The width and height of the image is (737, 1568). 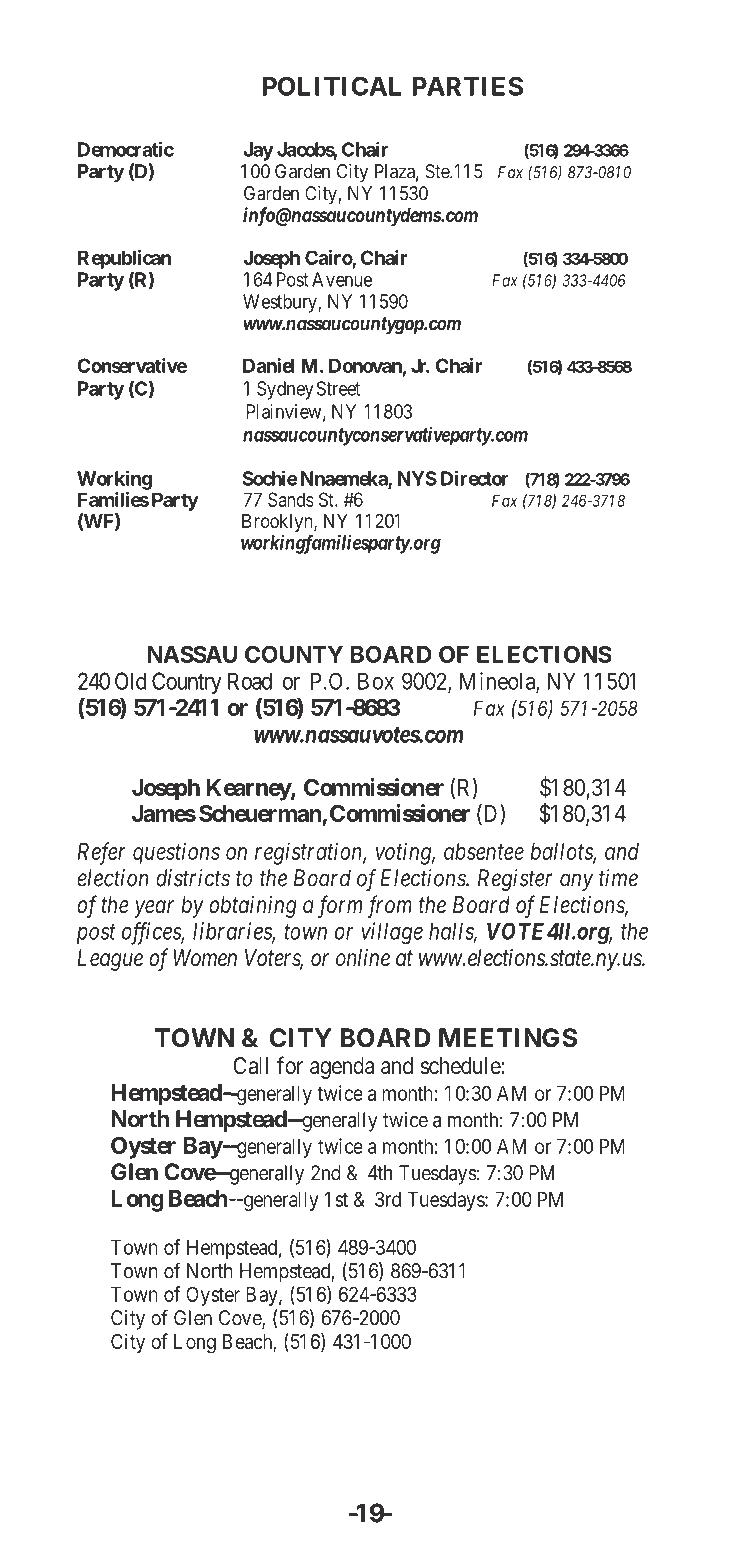 What do you see at coordinates (376, 681) in the image?
I see `Box` at bounding box center [376, 681].
